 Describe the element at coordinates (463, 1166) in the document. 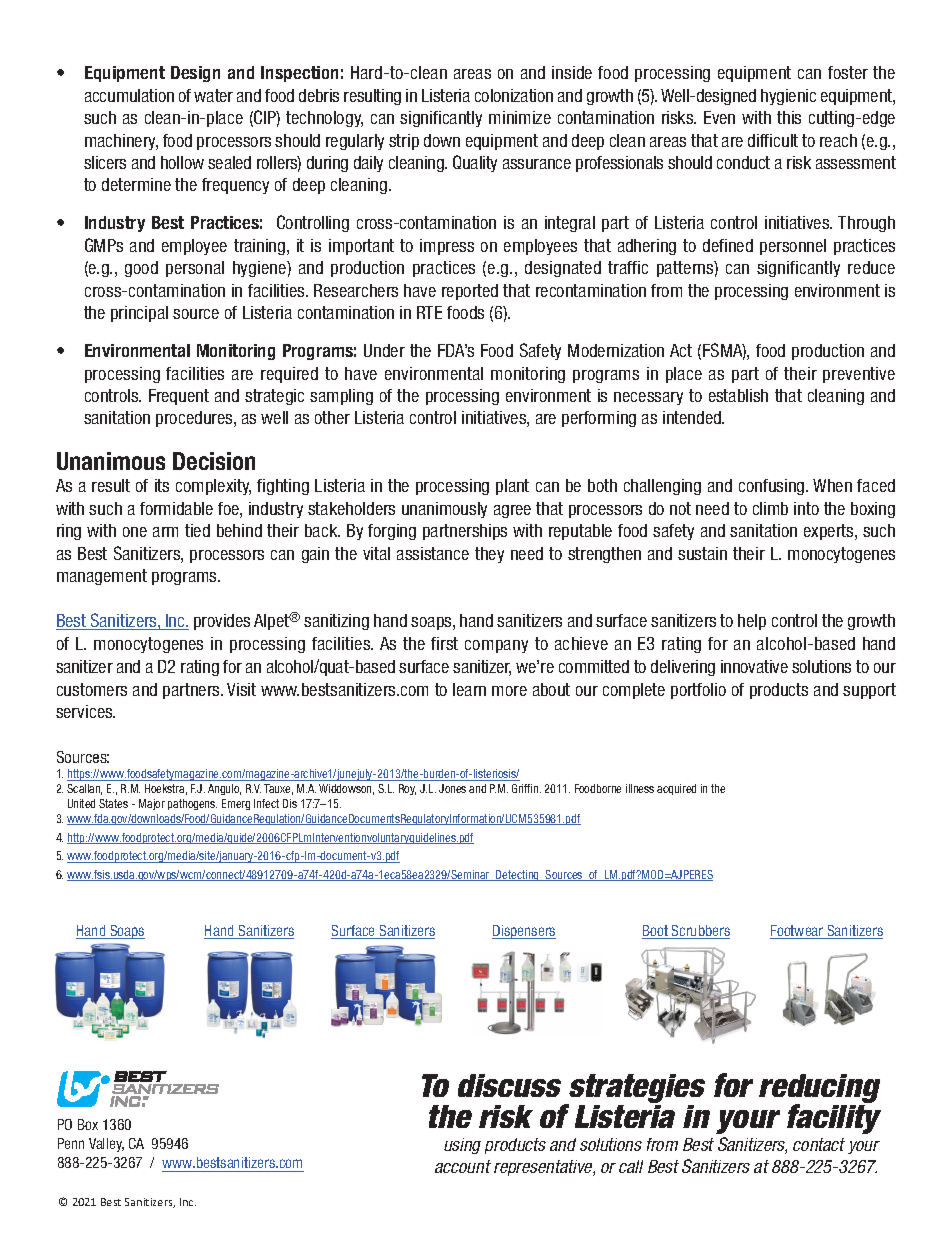

I see `account` at that location.
